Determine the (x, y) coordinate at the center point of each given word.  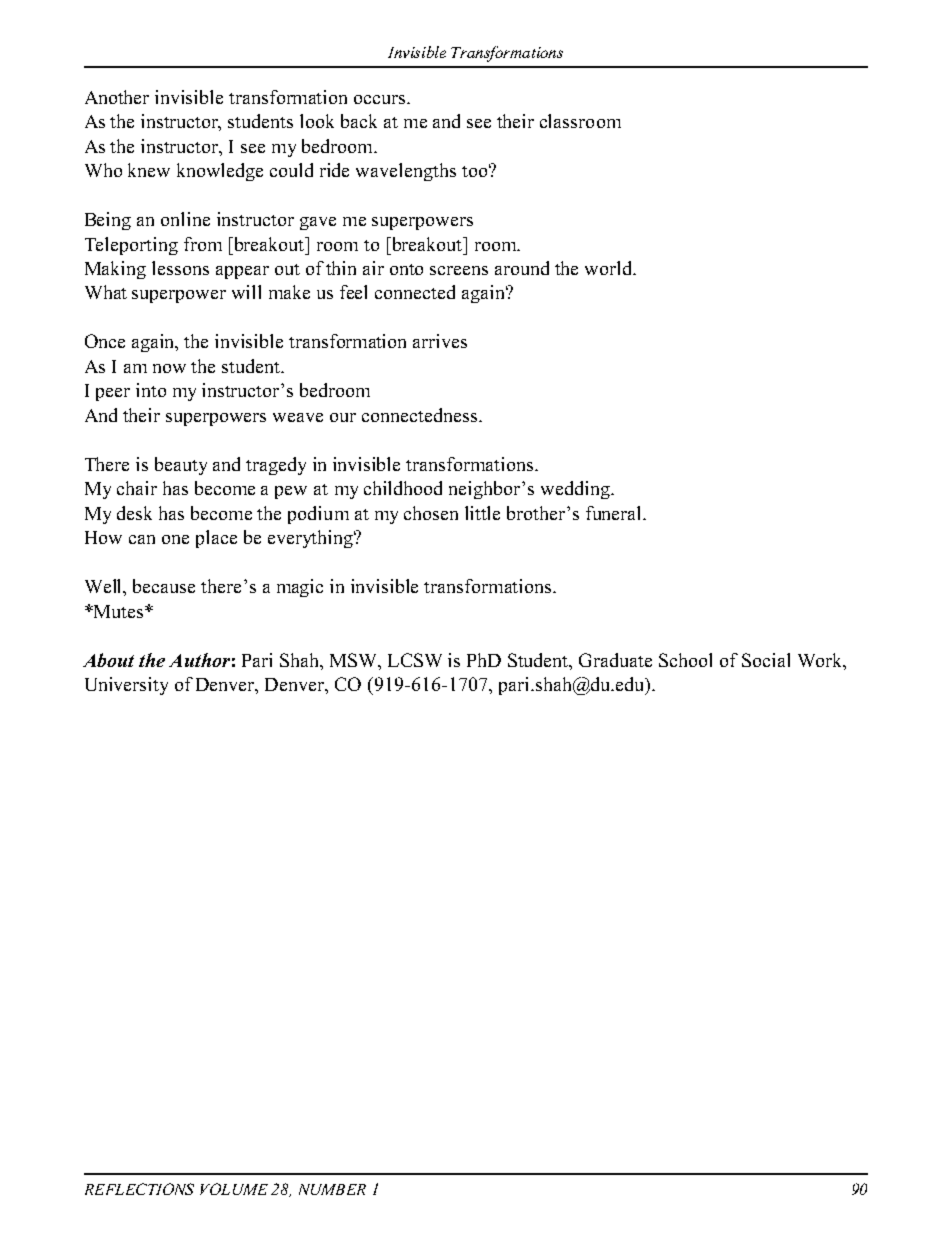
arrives (440, 341)
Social (766, 660)
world (610, 268)
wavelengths (406, 172)
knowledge (220, 172)
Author (199, 660)
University (126, 686)
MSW (355, 660)
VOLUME (234, 1189)
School (685, 660)
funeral (615, 513)
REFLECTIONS (139, 1189)
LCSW (415, 660)
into (151, 390)
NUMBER (332, 1189)
